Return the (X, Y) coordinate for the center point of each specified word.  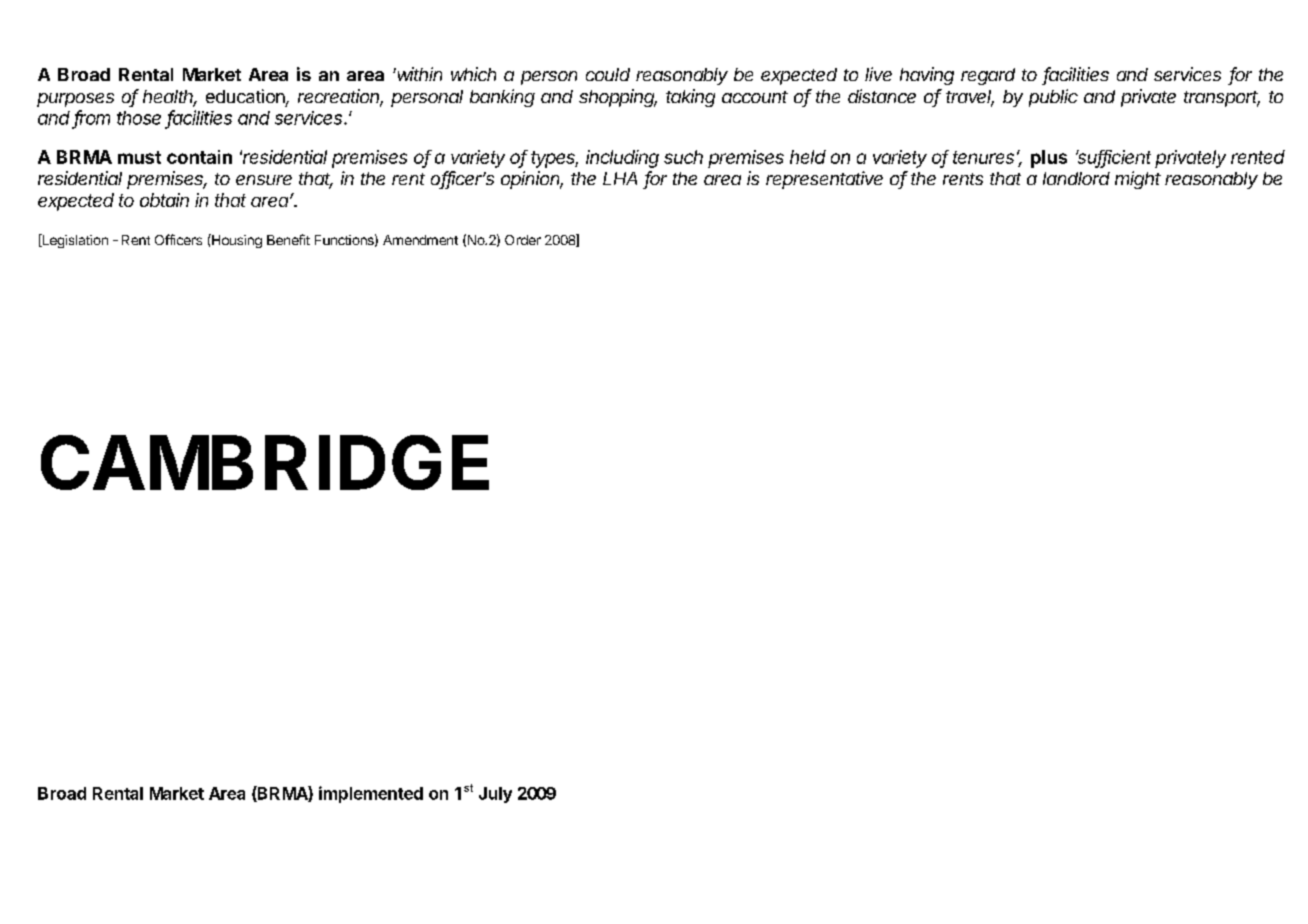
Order (523, 240)
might (1138, 180)
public (1053, 98)
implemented (371, 794)
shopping (618, 98)
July (495, 795)
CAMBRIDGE (265, 462)
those (139, 118)
